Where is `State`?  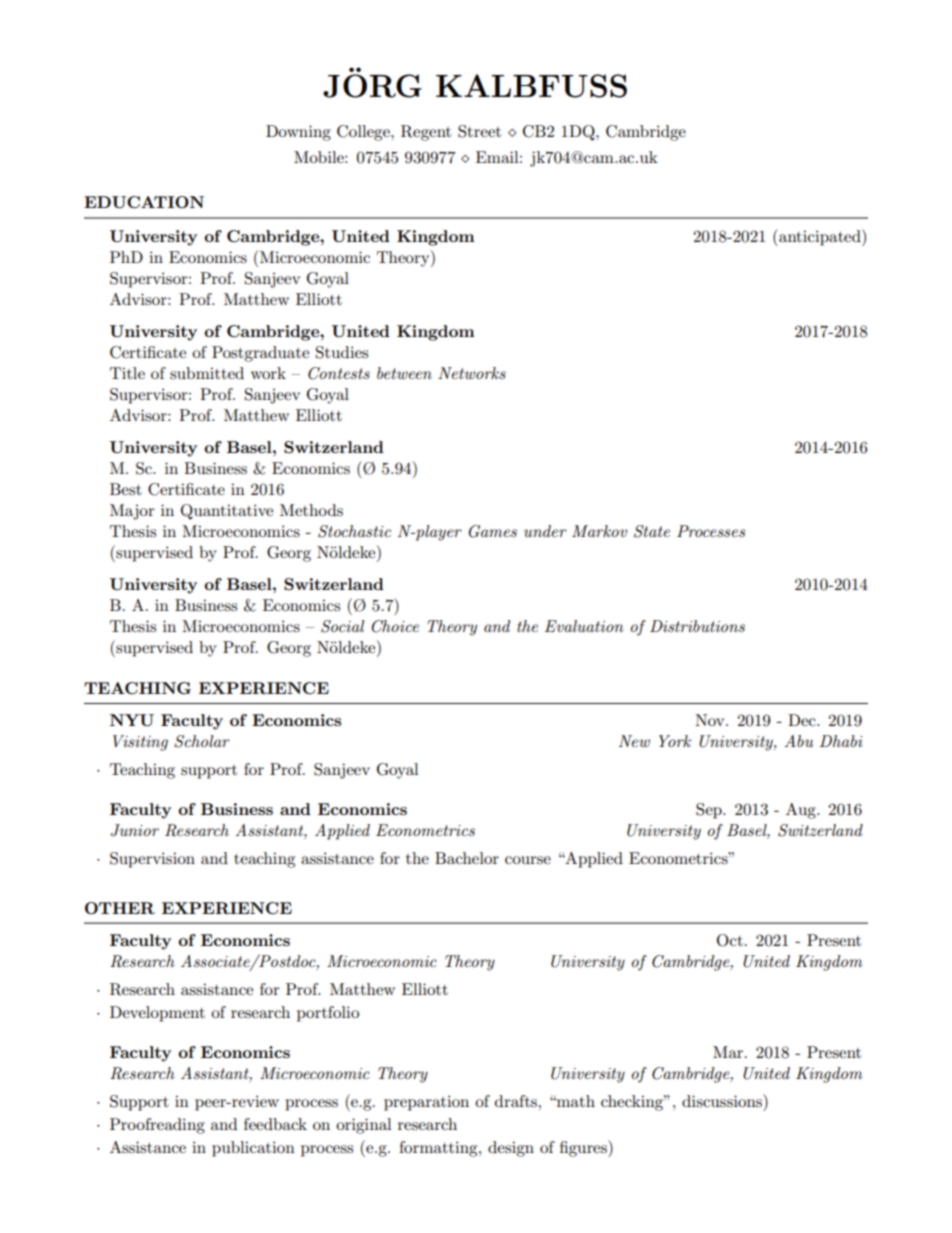
State is located at coordinates (652, 531).
